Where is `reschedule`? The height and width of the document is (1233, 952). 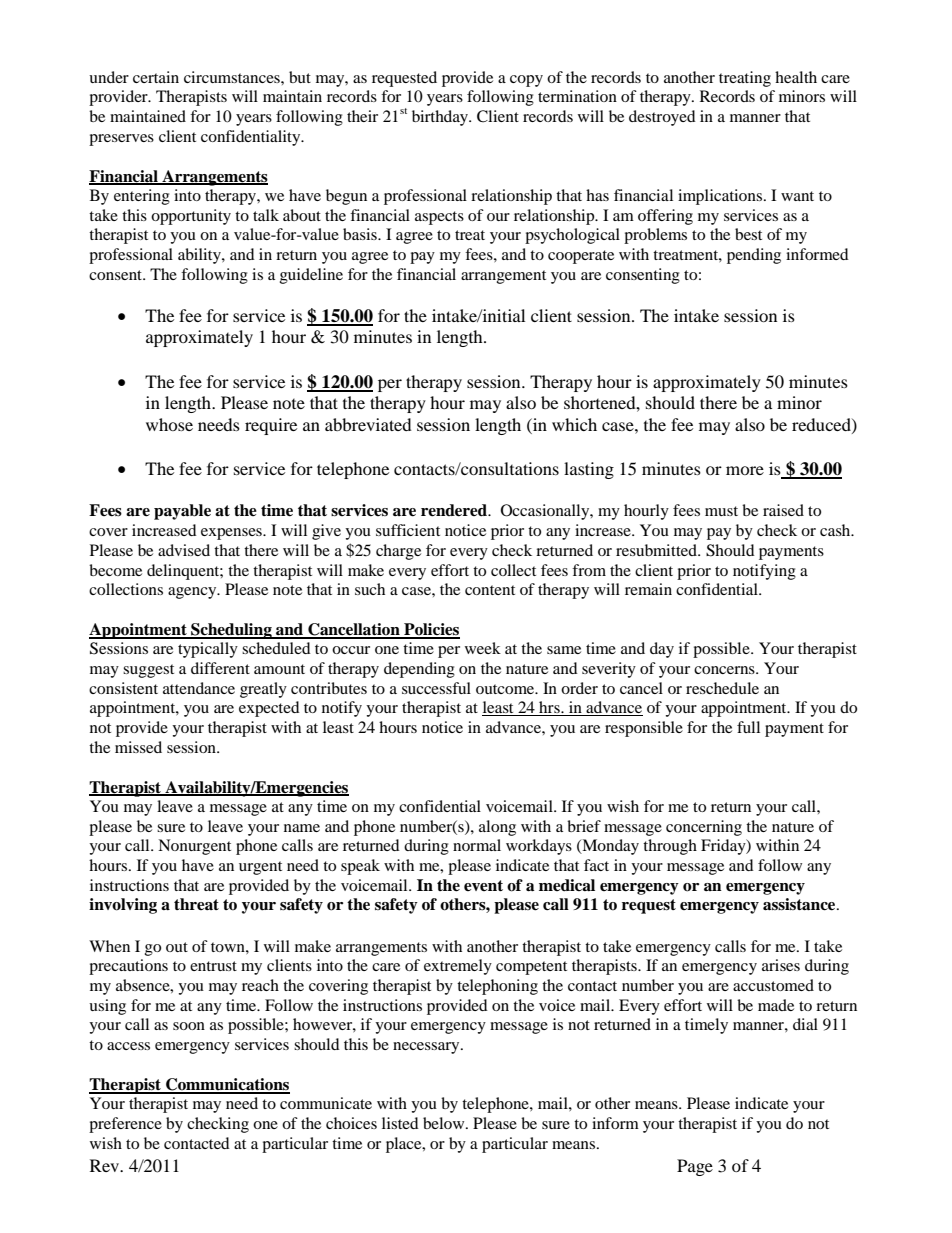
reschedule is located at coordinates (722, 688).
